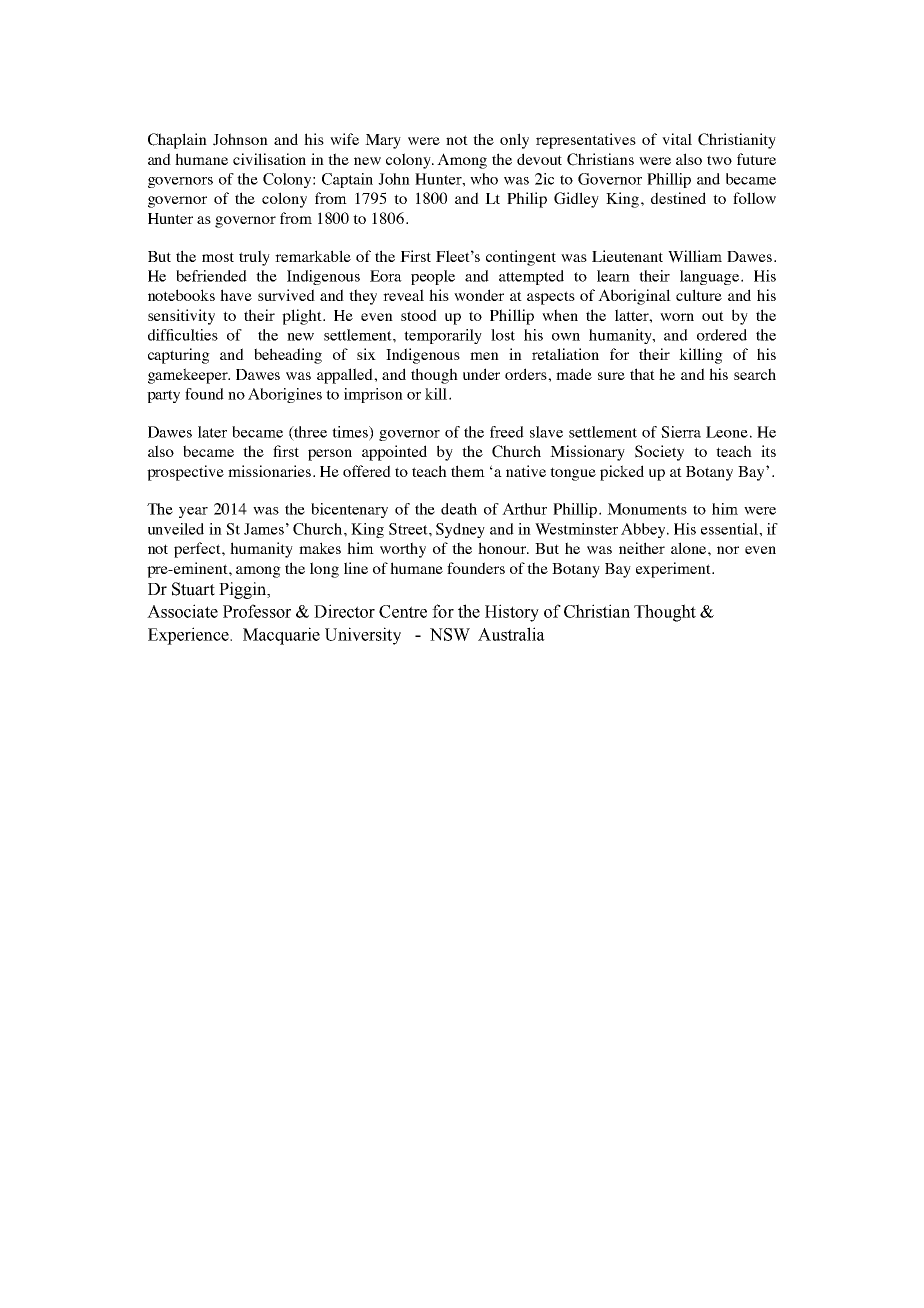  What do you see at coordinates (443, 336) in the document?
I see `temporarily` at bounding box center [443, 336].
